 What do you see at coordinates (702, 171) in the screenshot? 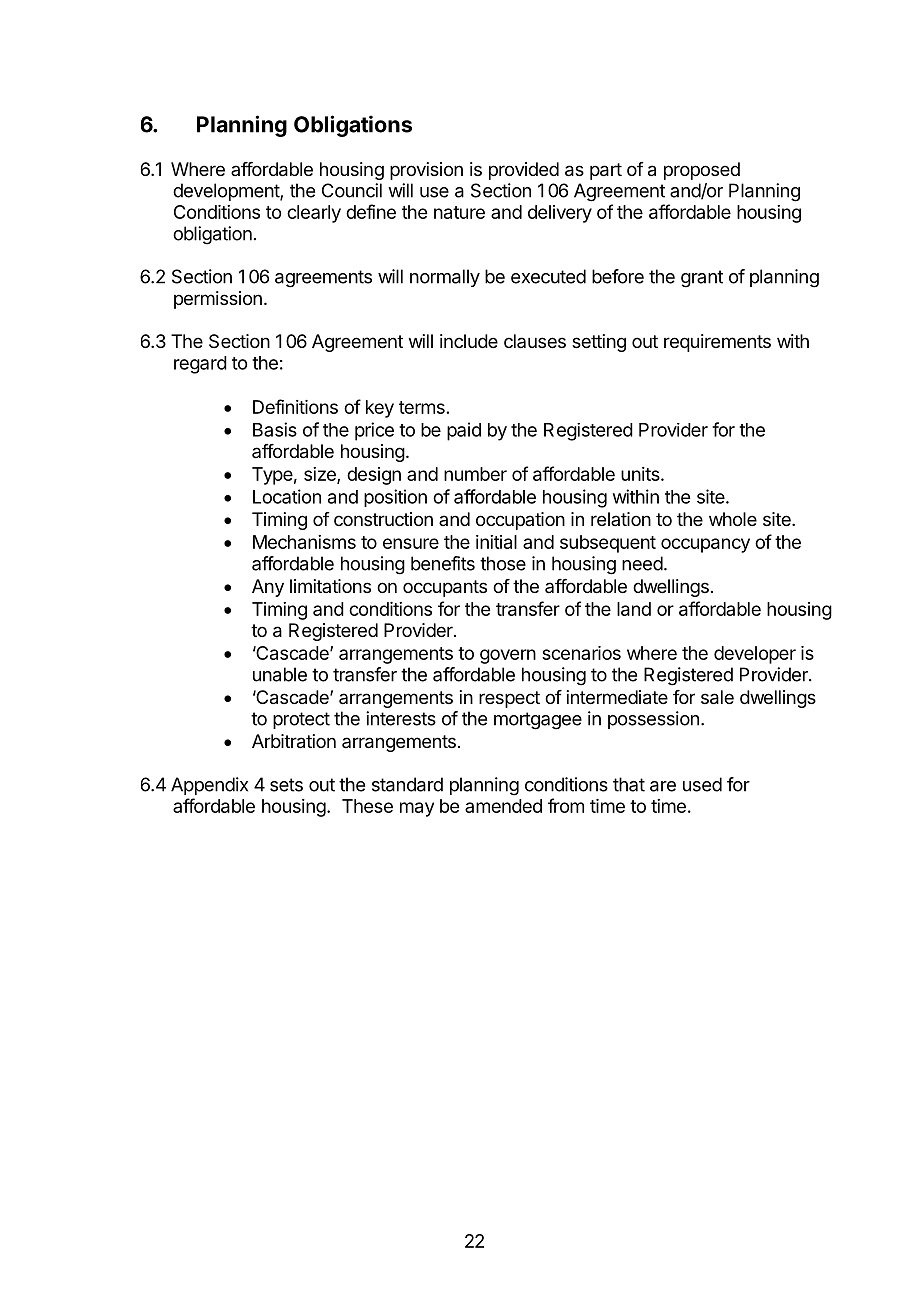
I see `proposed` at bounding box center [702, 171].
